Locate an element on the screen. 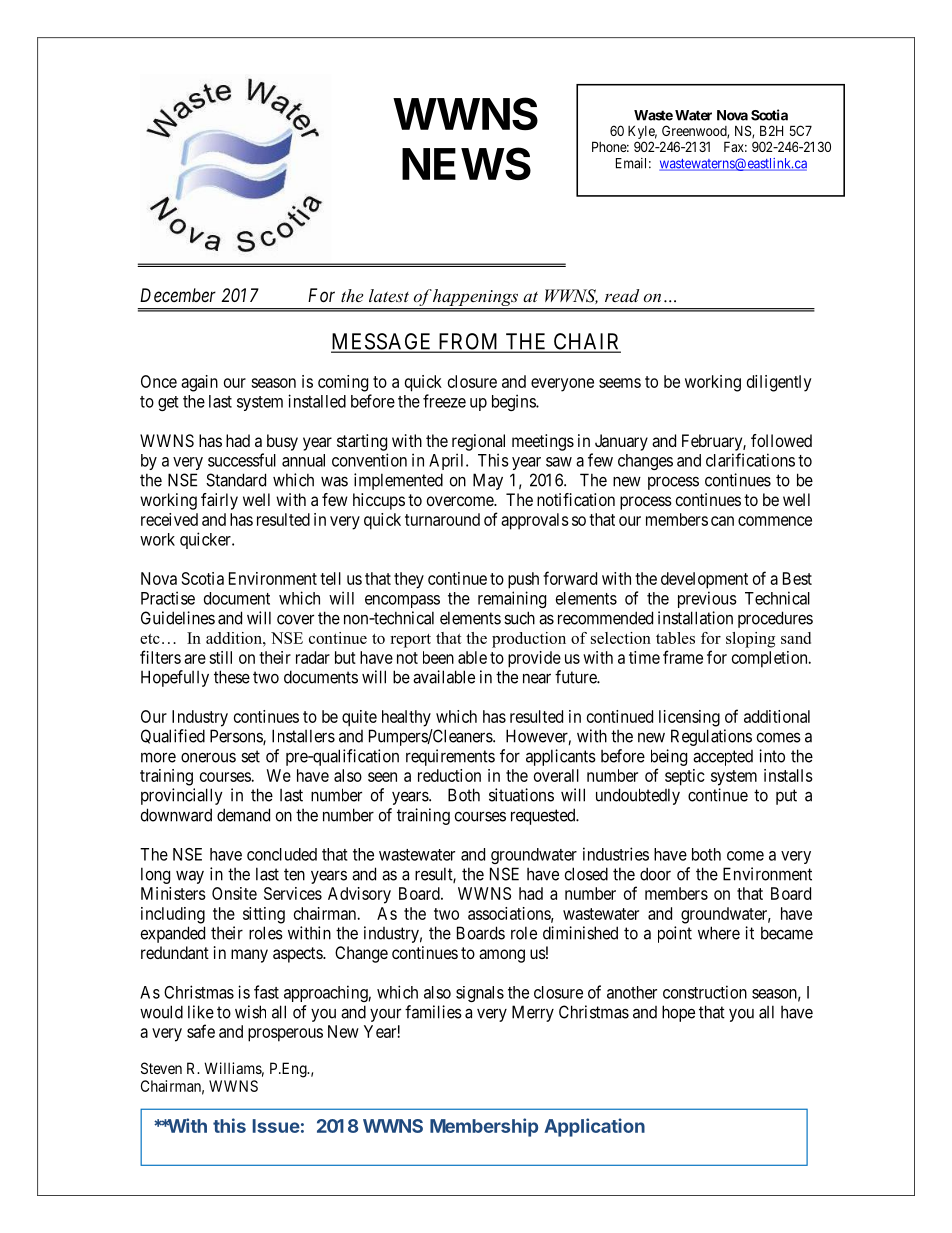 The height and width of the screenshot is (1233, 952). development is located at coordinates (704, 580).
